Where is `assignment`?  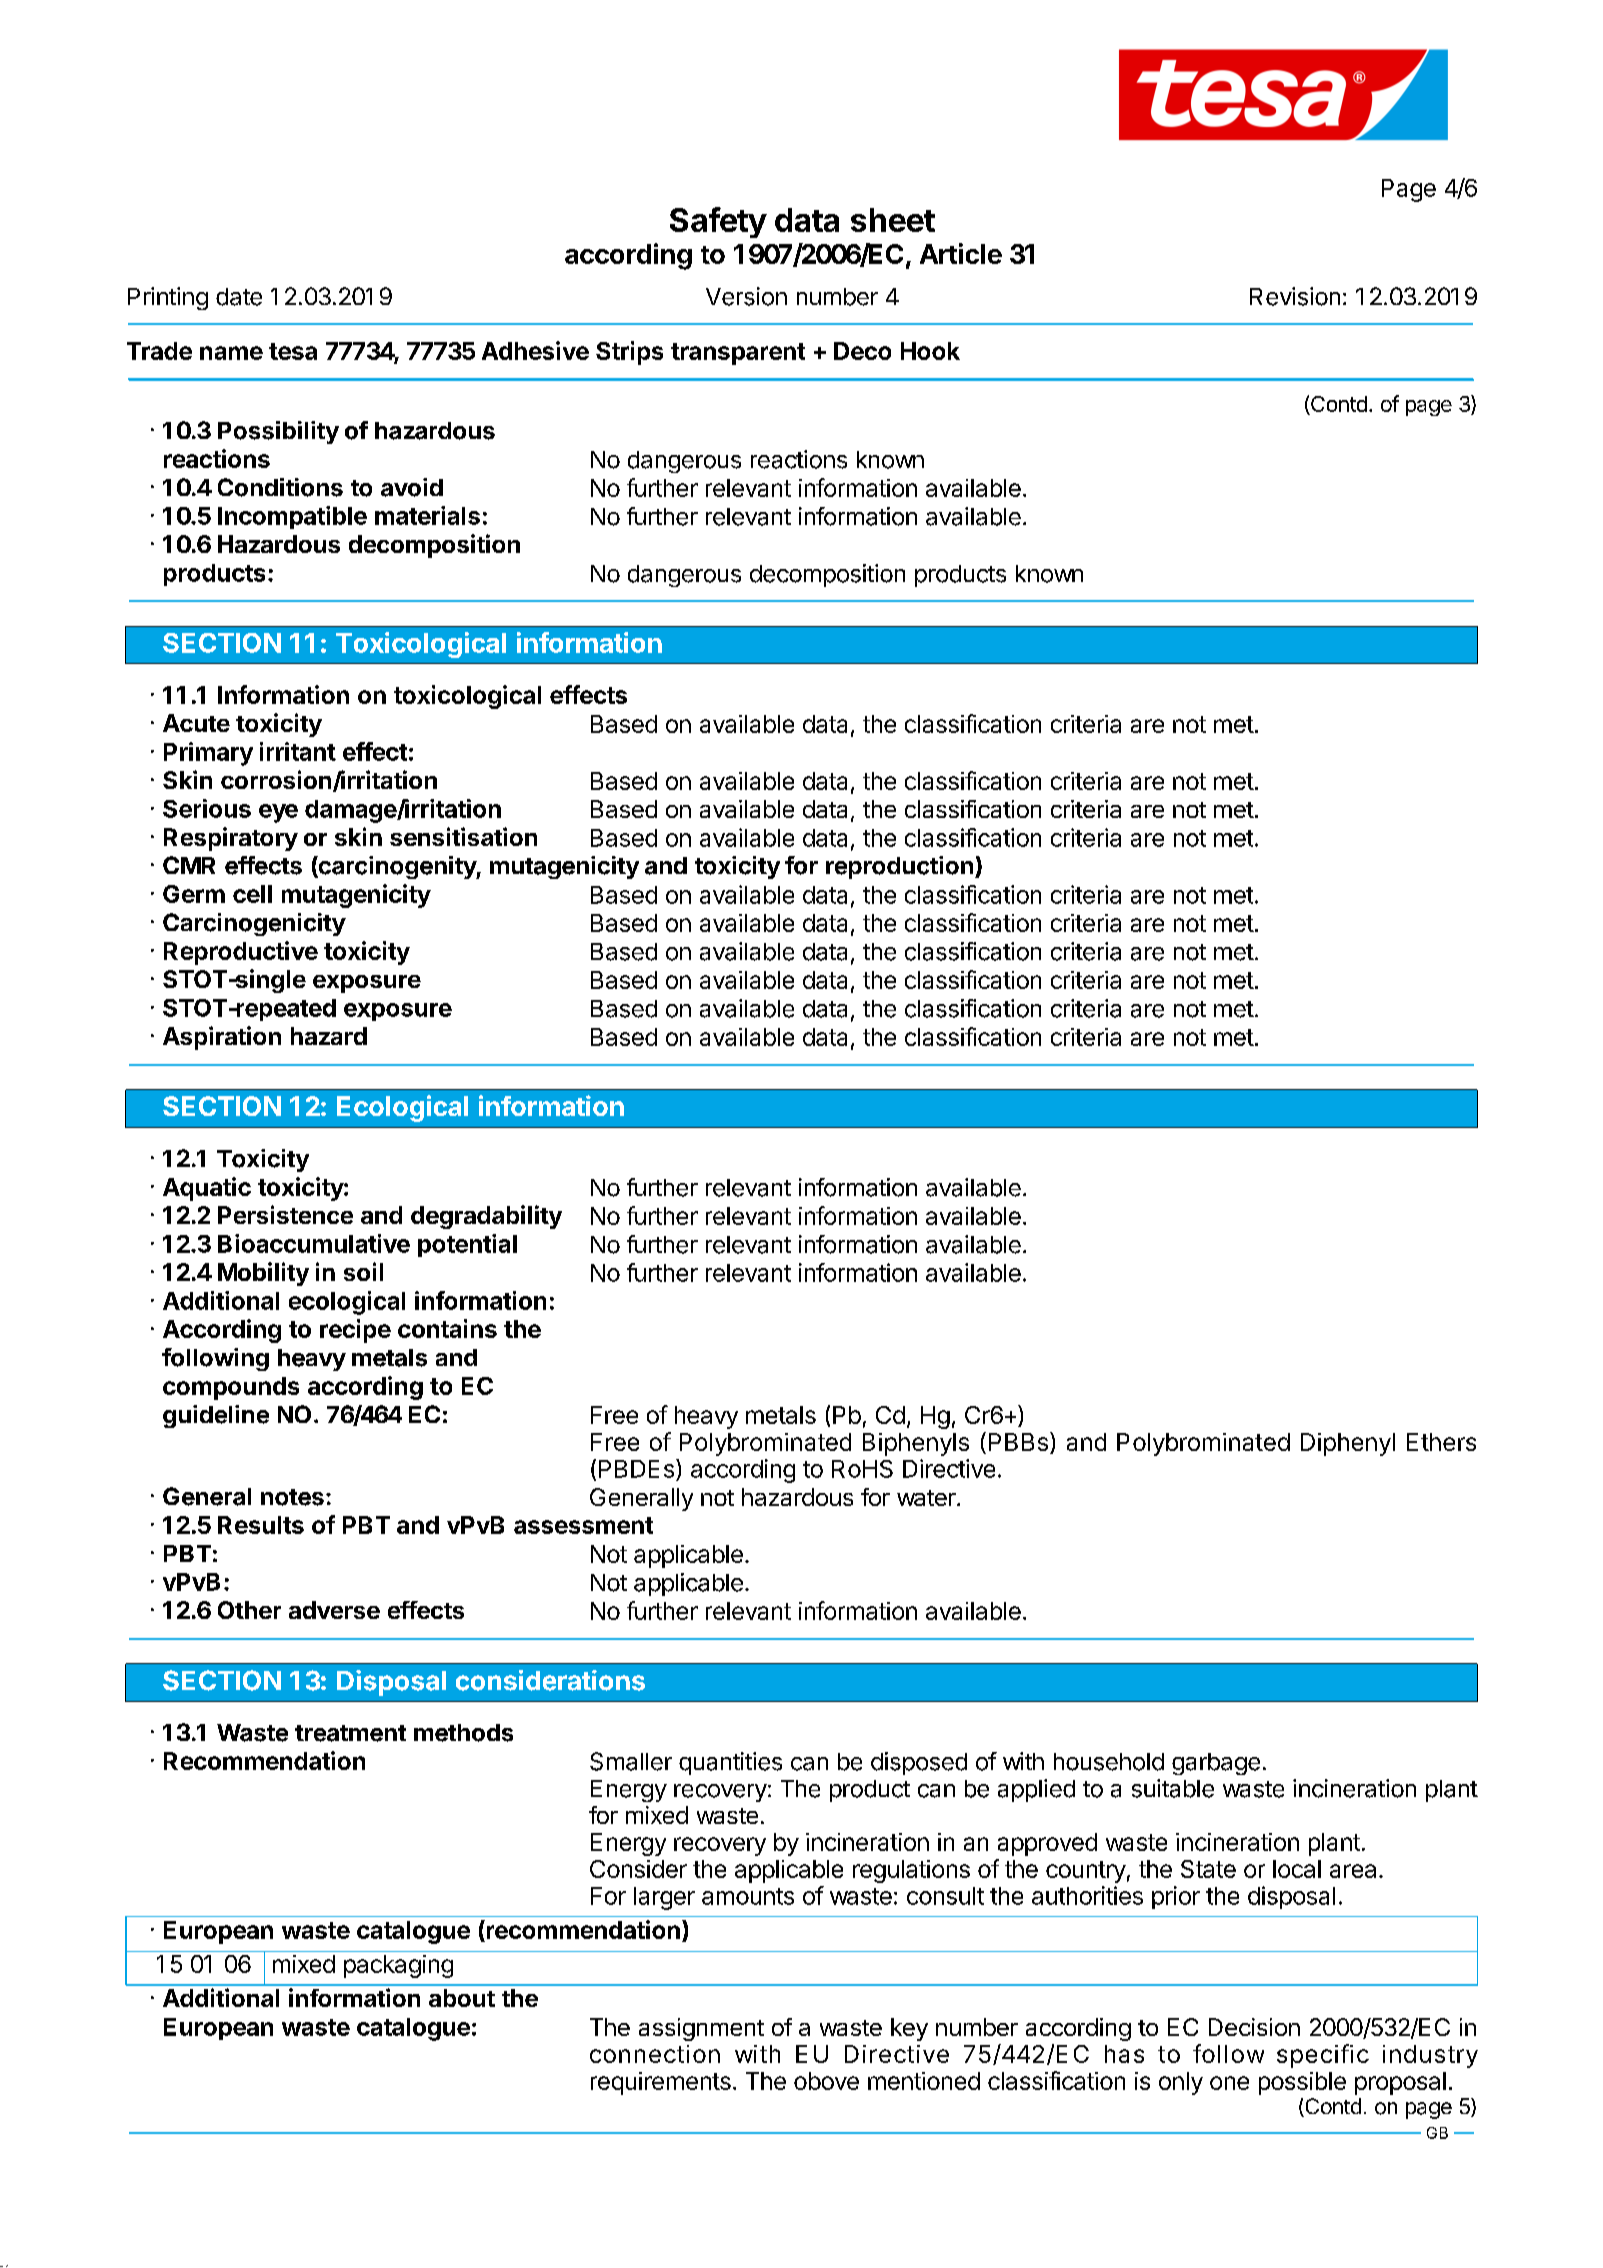 assignment is located at coordinates (701, 2029).
